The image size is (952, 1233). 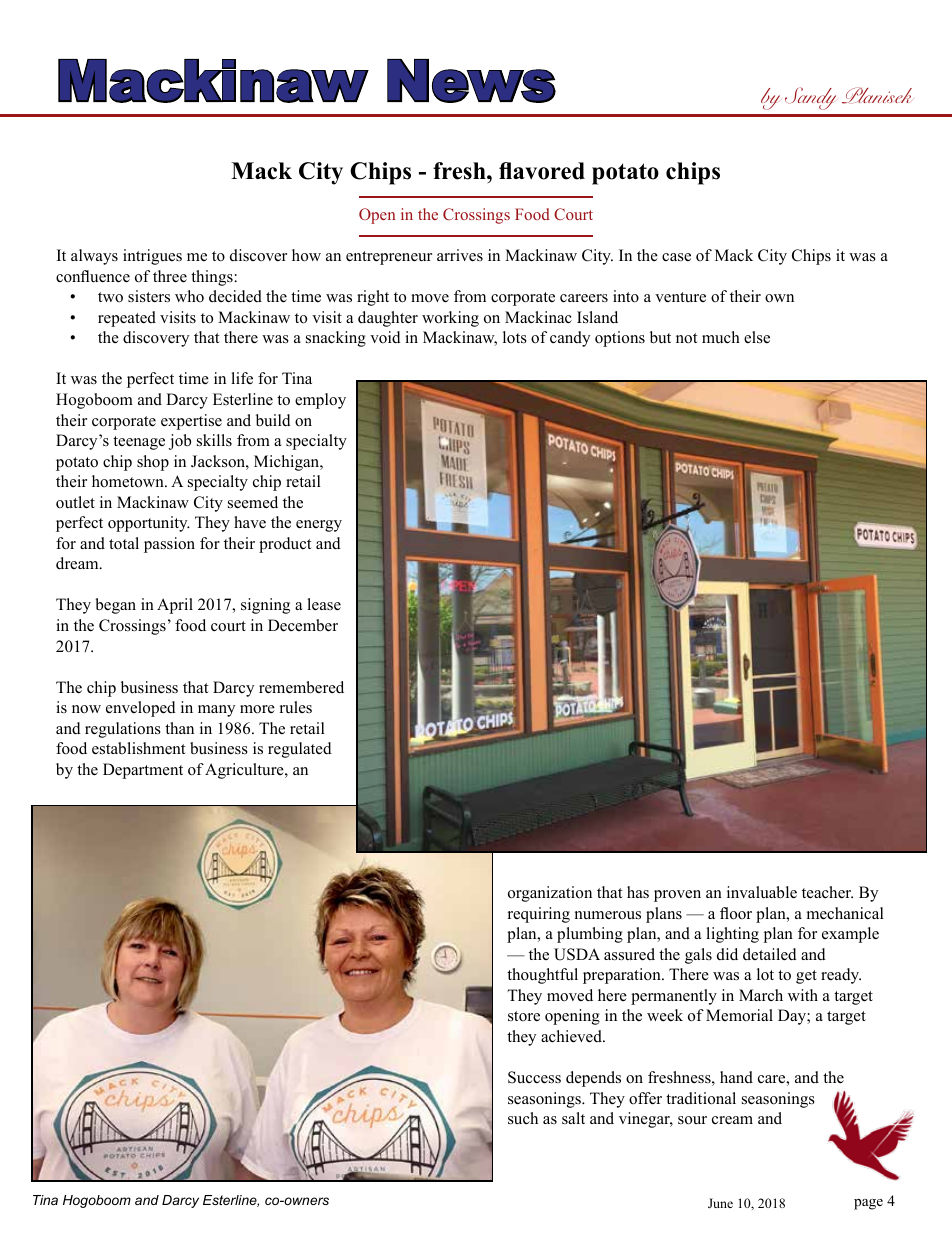 What do you see at coordinates (762, 892) in the page?
I see `invaluable` at bounding box center [762, 892].
